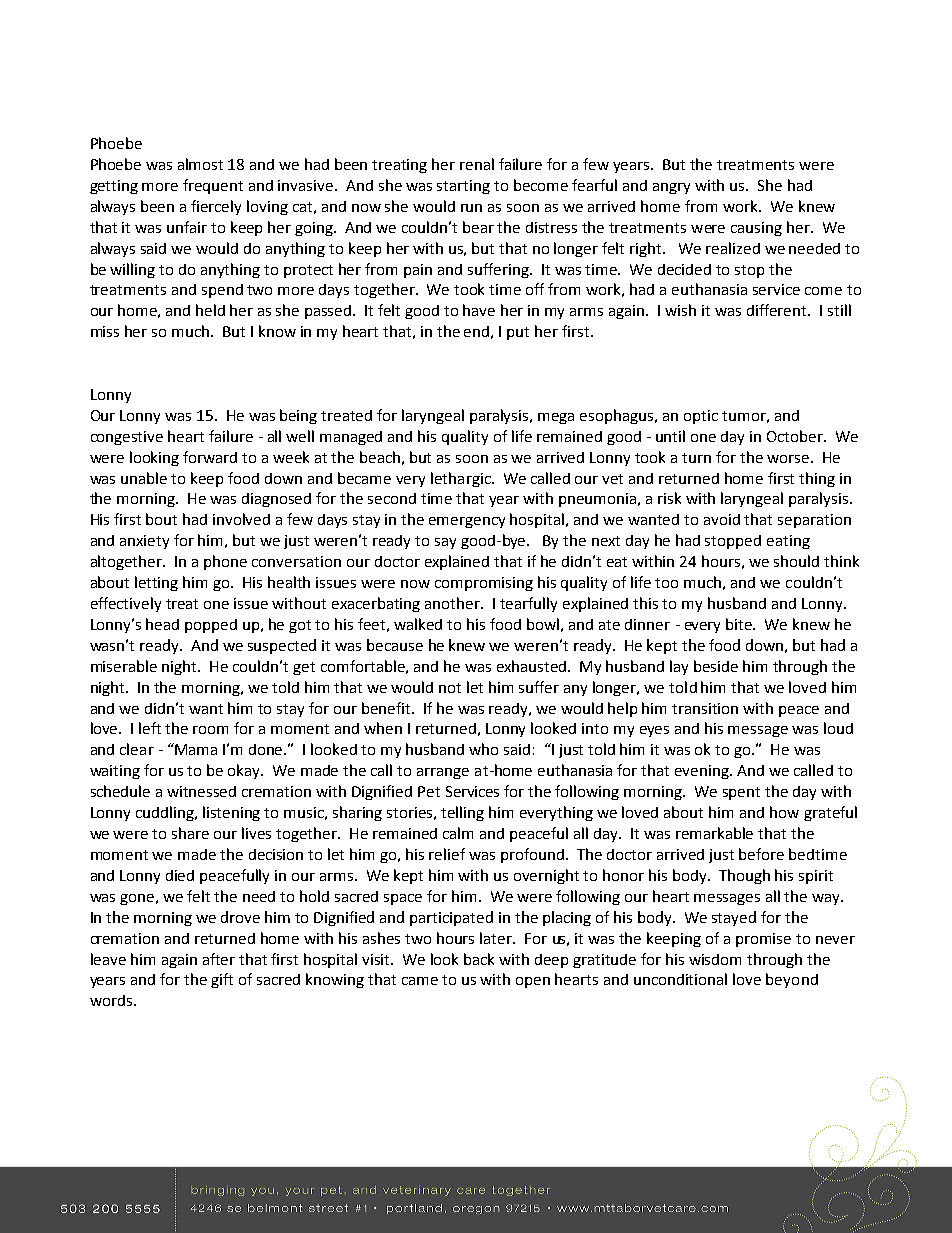  Describe the element at coordinates (479, 959) in the screenshot. I see `back` at that location.
